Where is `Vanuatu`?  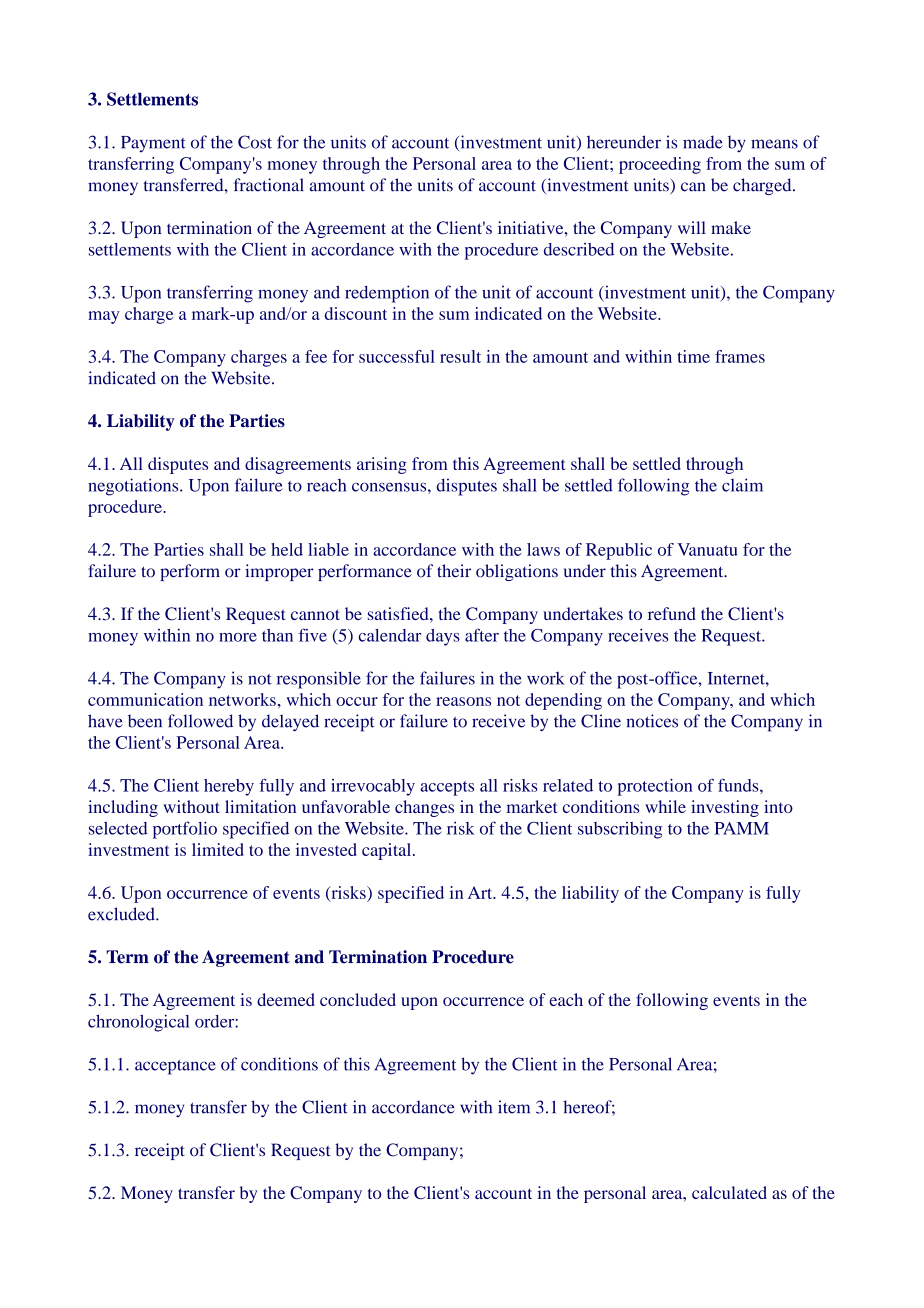 Vanuatu is located at coordinates (707, 549).
